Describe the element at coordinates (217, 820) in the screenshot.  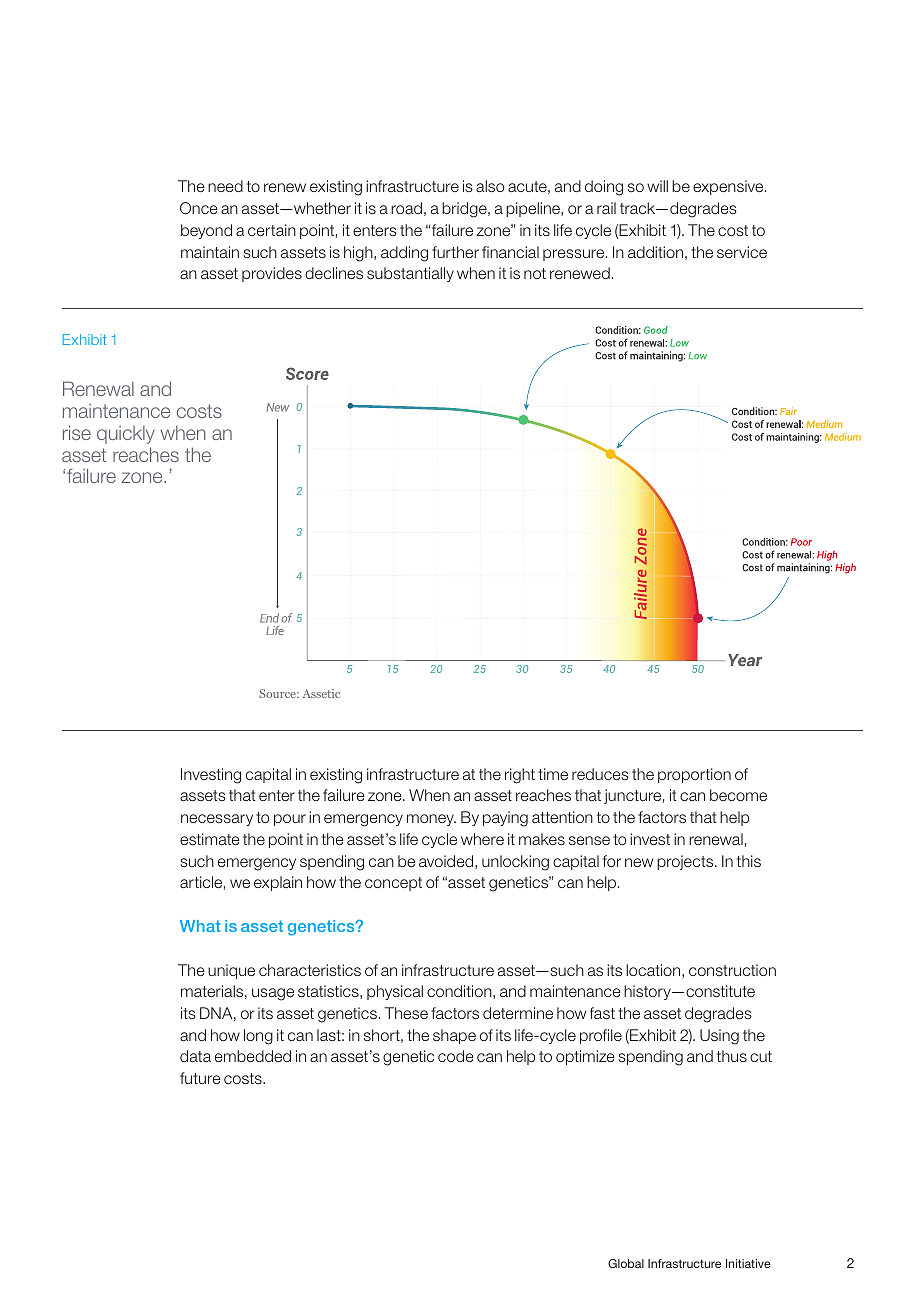
I see `necessary` at that location.
